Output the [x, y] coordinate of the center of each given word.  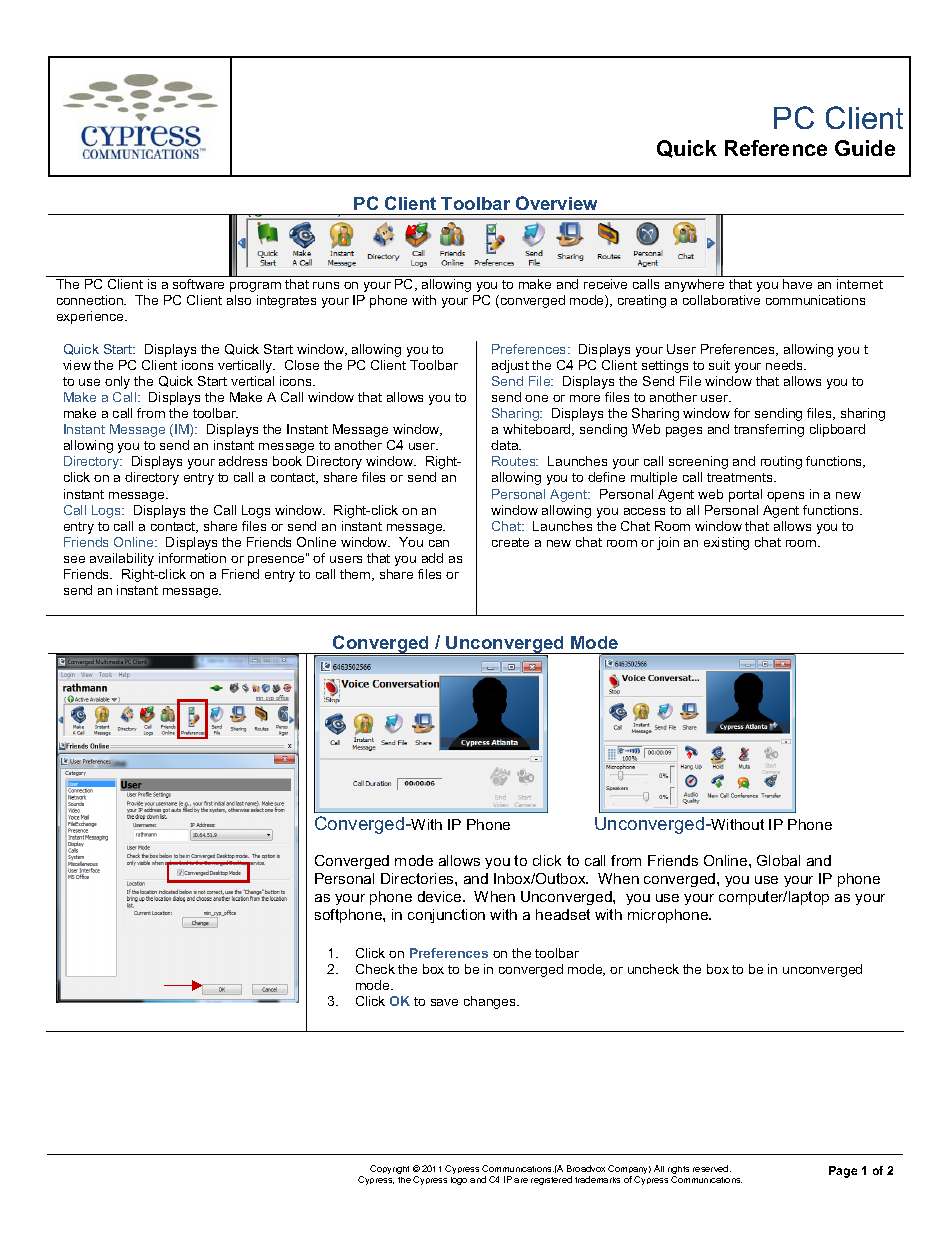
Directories [418, 878]
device [441, 896]
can [439, 543]
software [198, 284]
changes [491, 1002]
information [192, 558]
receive [605, 284]
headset [563, 914]
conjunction [446, 916]
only [117, 382]
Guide [865, 148]
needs [785, 365]
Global [778, 860]
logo [459, 1181]
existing [726, 543]
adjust [510, 366]
